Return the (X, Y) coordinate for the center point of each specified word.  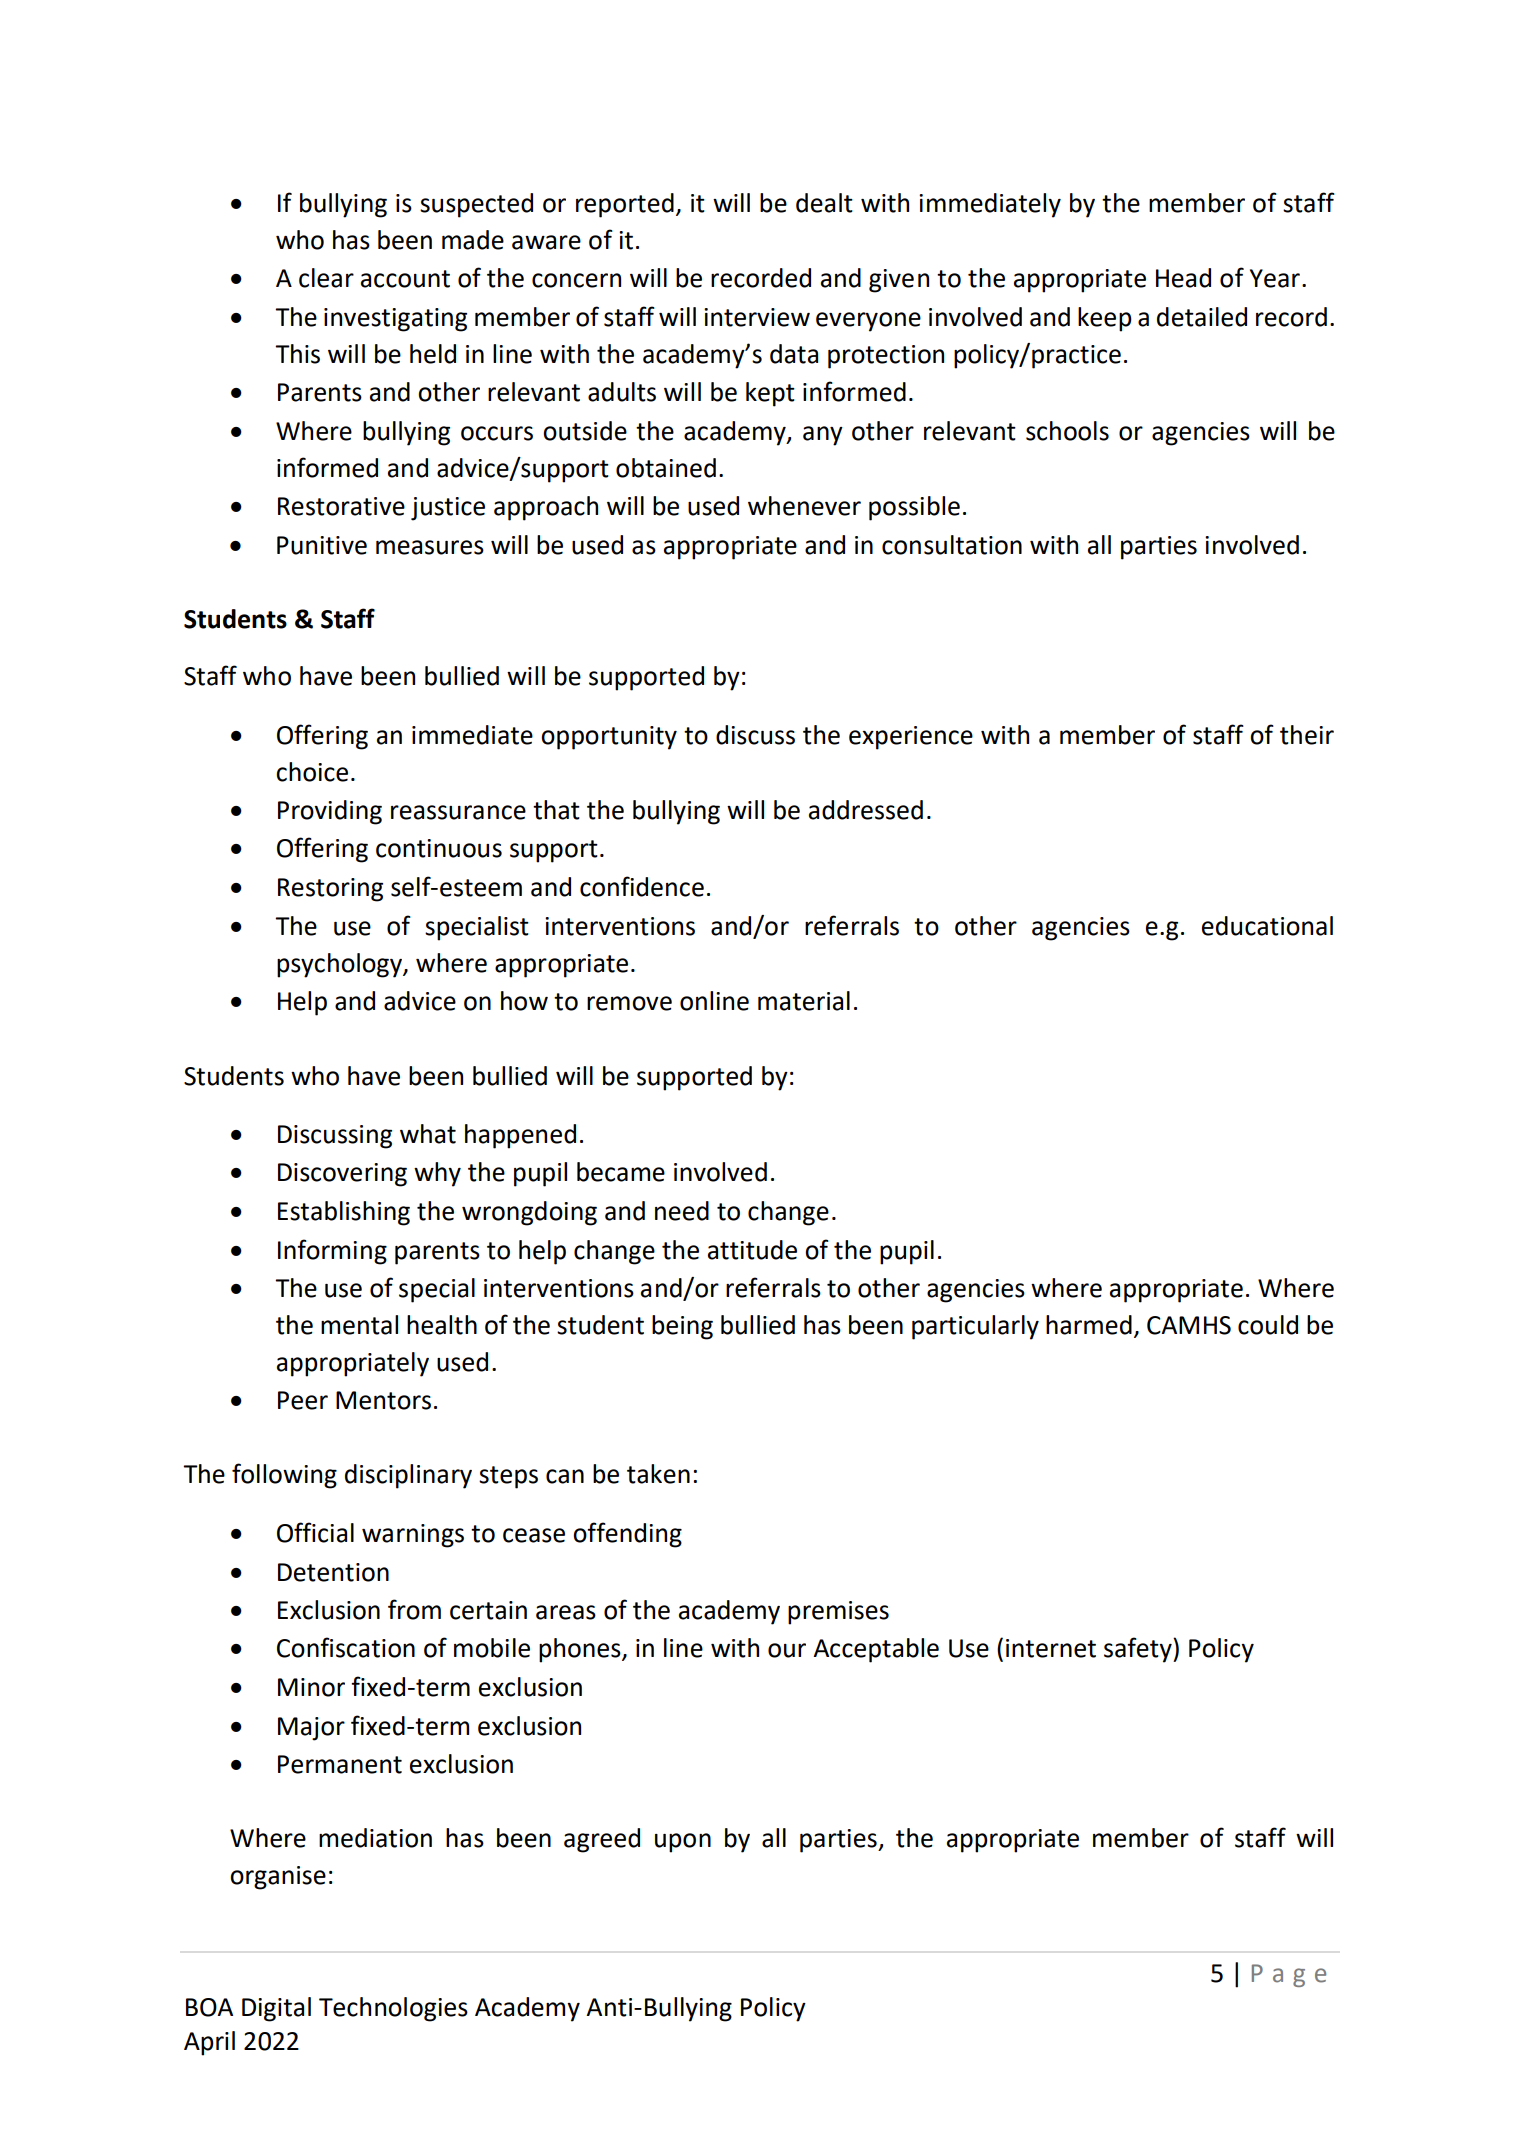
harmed (1089, 1325)
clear (326, 278)
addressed (866, 810)
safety (1139, 1650)
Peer (303, 1400)
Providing (330, 812)
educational (1267, 926)
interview (757, 317)
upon (683, 1843)
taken (658, 1474)
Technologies (393, 2009)
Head (1183, 278)
